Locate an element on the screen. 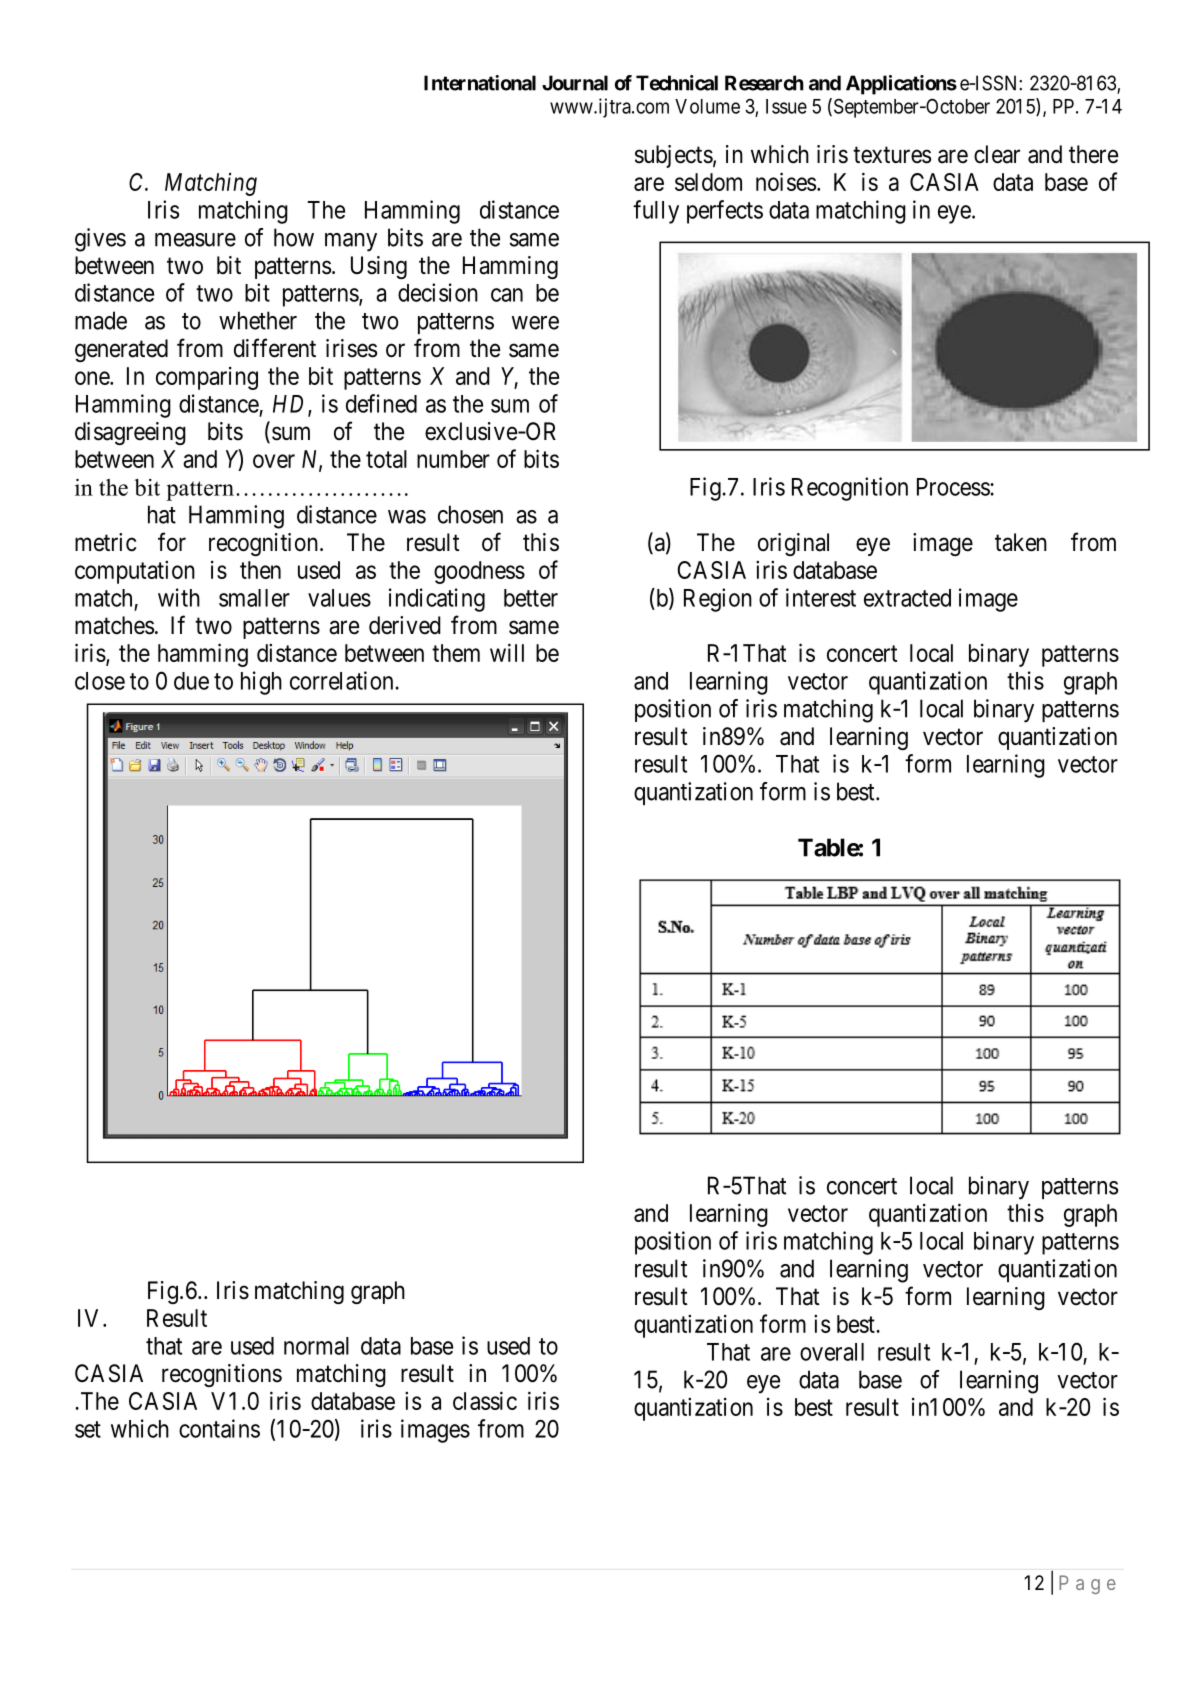 This screenshot has height=1690, width=1195. clear is located at coordinates (997, 154).
